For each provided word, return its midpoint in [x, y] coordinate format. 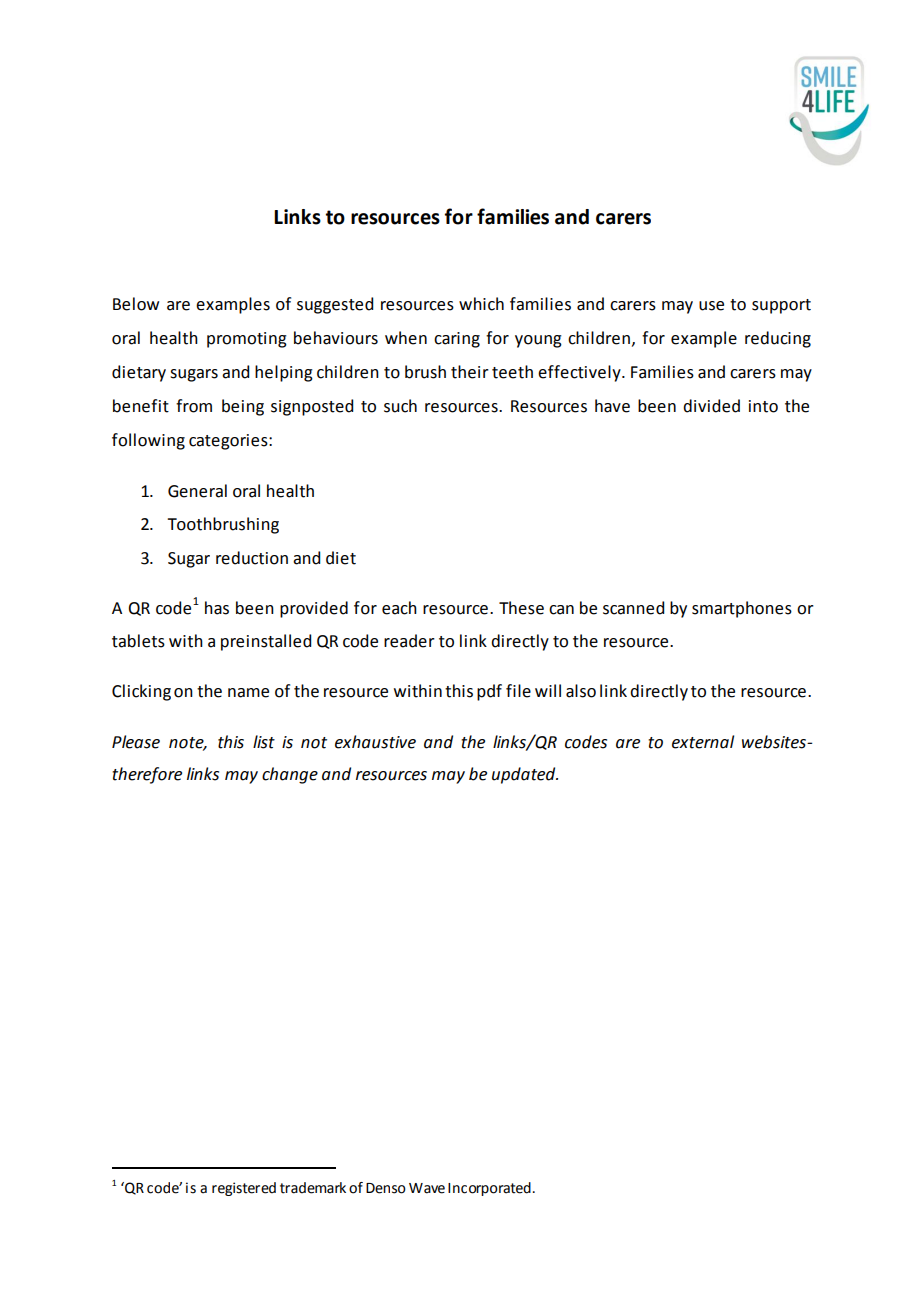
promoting [247, 340]
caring [457, 340]
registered [244, 1189]
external [703, 742]
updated [525, 775]
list [264, 742]
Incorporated [489, 1189]
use [711, 306]
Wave [427, 1188]
